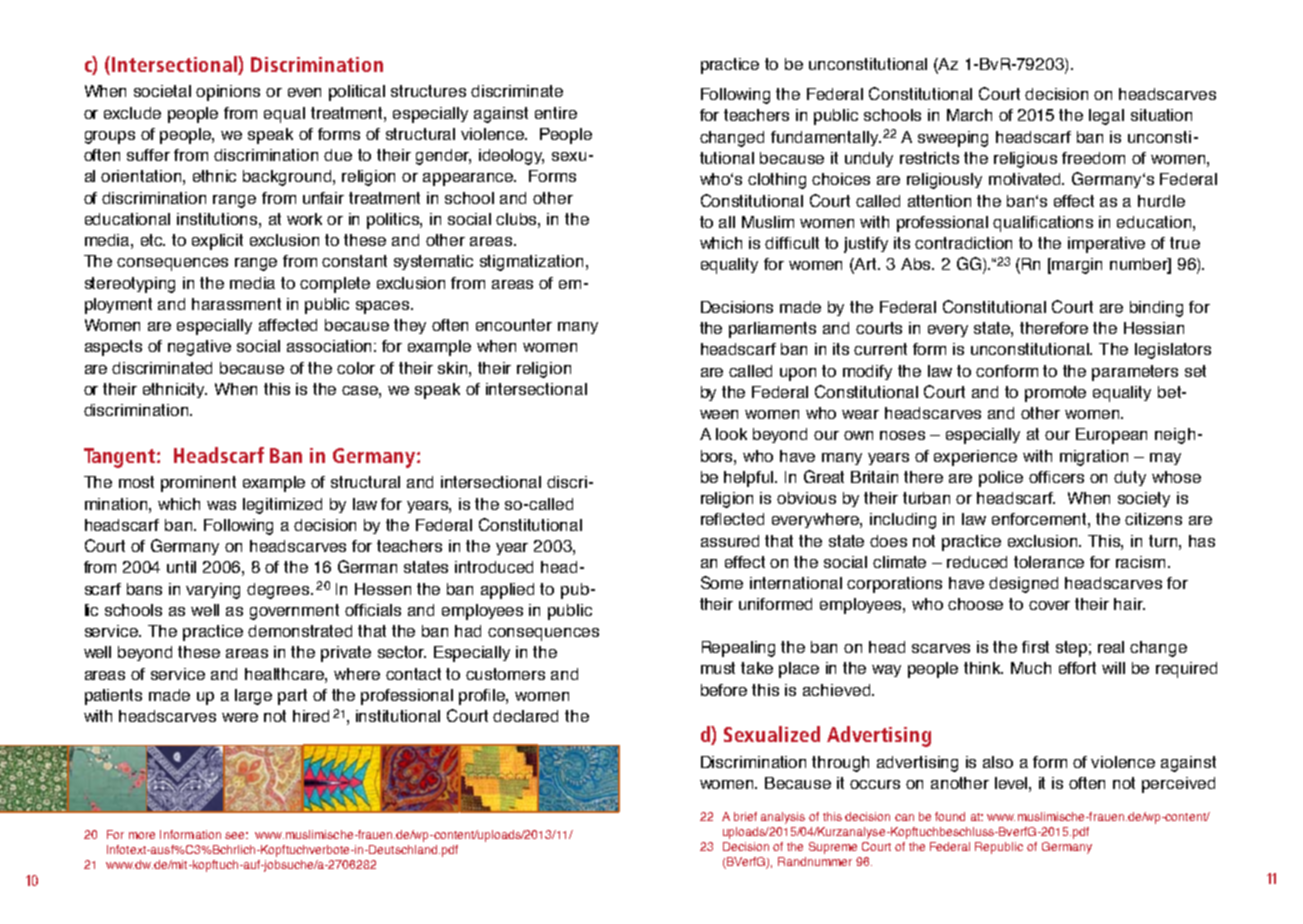 The width and height of the screenshot is (1303, 924). What do you see at coordinates (199, 348) in the screenshot?
I see `negative` at bounding box center [199, 348].
